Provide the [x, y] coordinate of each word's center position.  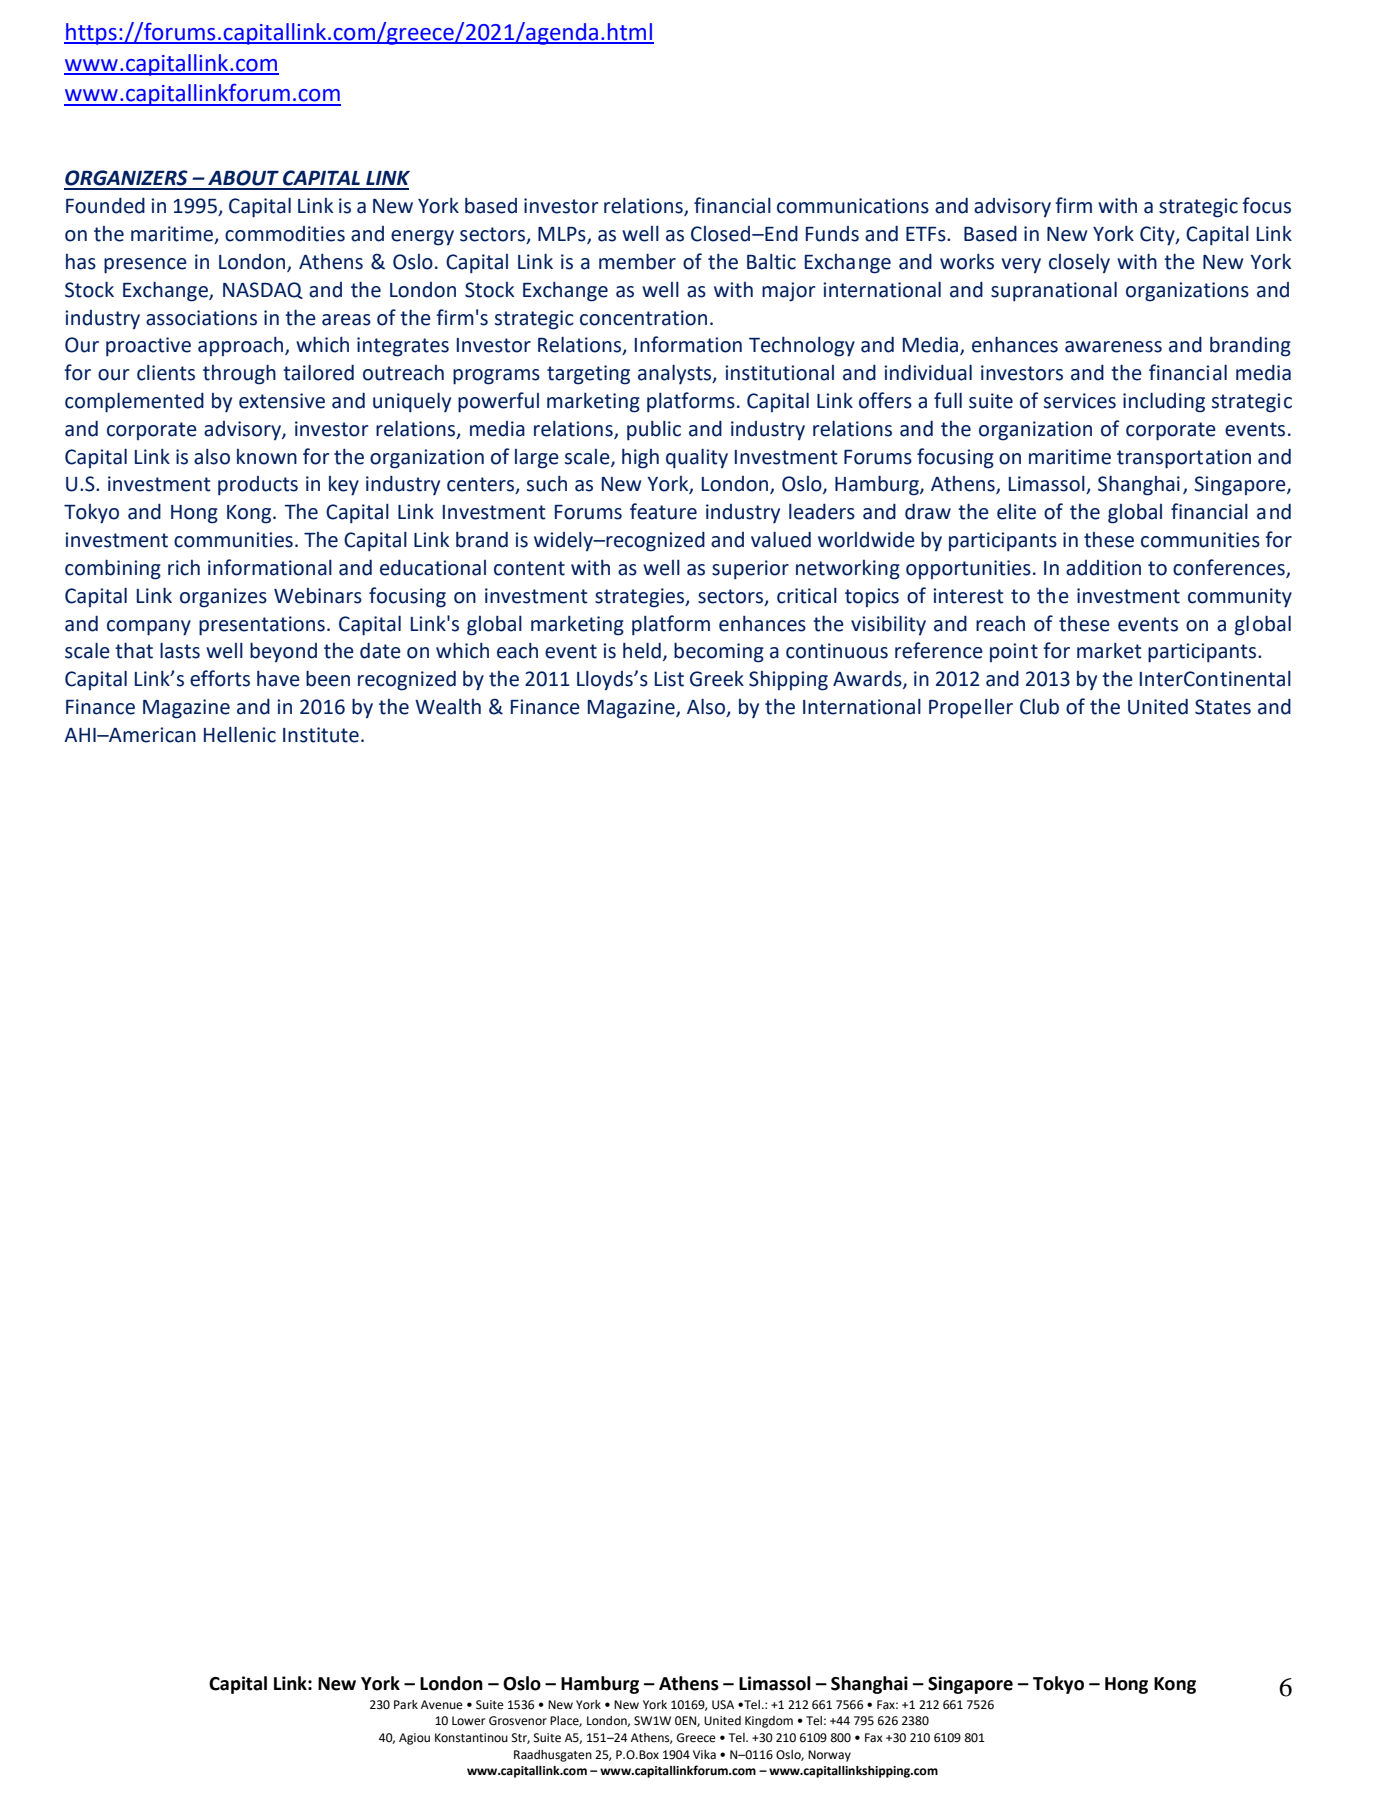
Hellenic [240, 734]
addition [1103, 568]
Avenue [442, 1705]
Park [406, 1705]
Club [1039, 706]
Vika [704, 1755]
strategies [641, 598]
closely [1079, 263]
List [669, 679]
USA [723, 1705]
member [637, 261]
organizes [223, 598]
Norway [829, 1756]
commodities [285, 234]
